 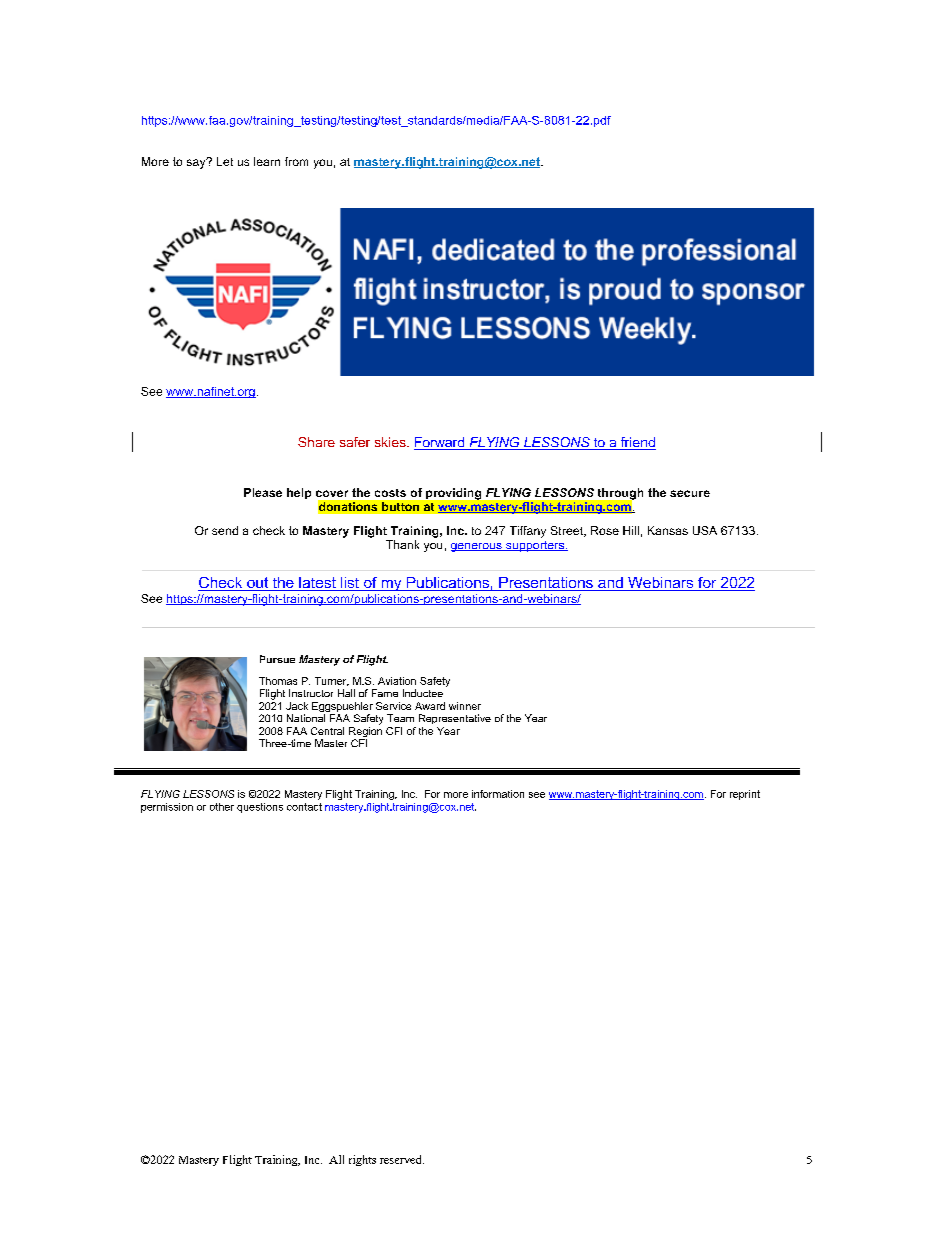 What do you see at coordinates (637, 443) in the screenshot?
I see `friend` at bounding box center [637, 443].
